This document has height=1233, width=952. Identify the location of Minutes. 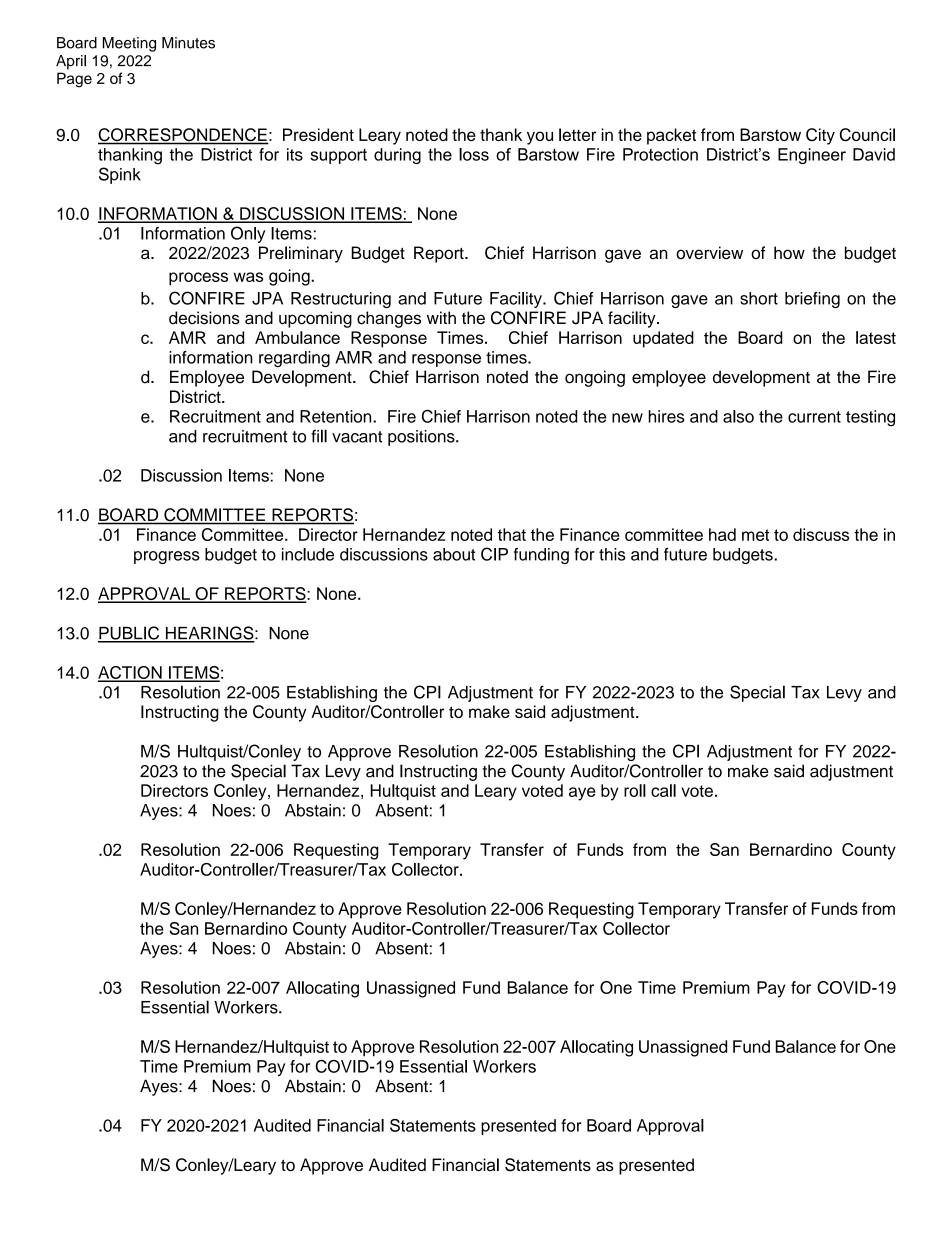
(188, 43).
